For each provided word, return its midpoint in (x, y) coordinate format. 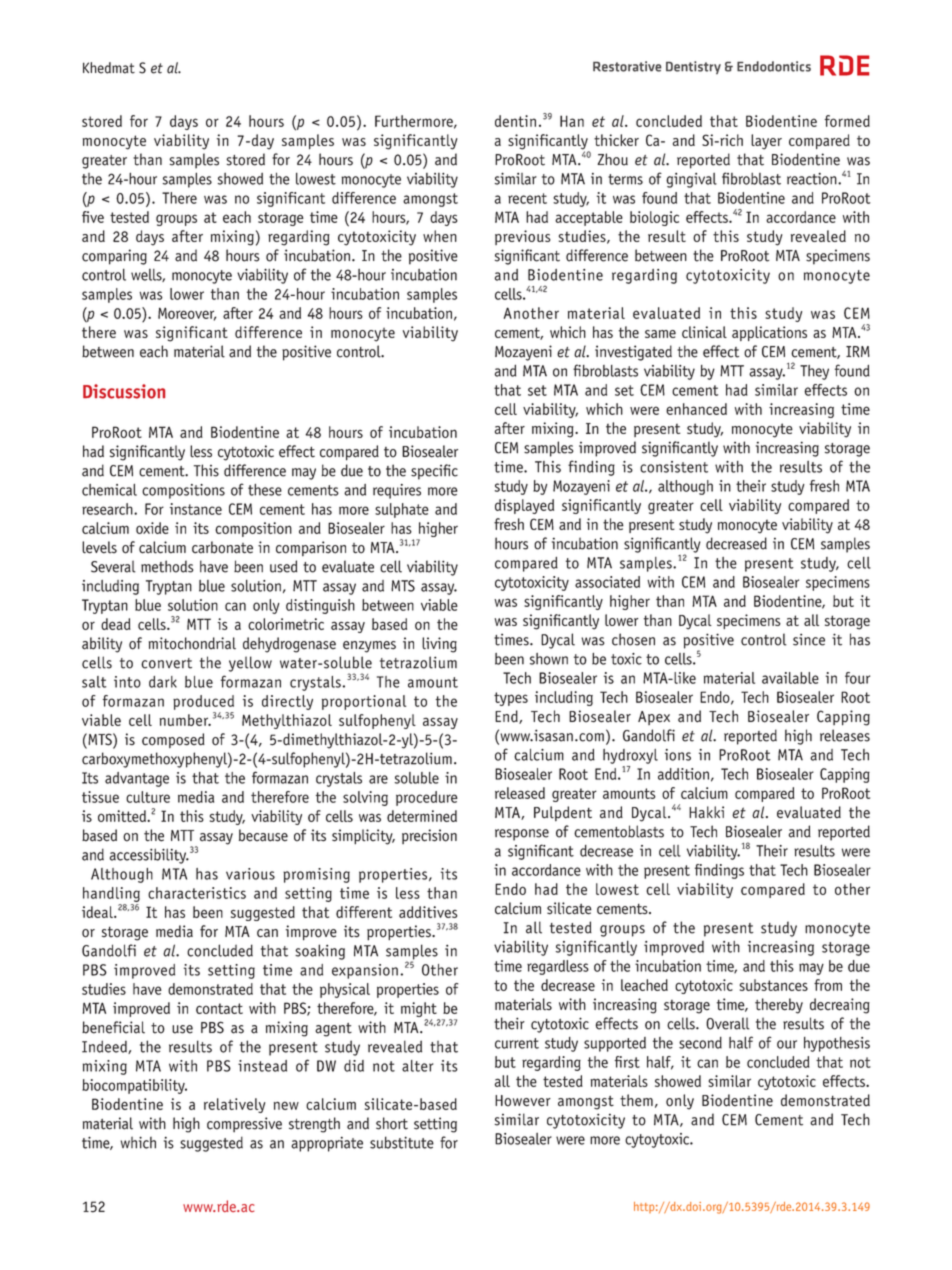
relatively (234, 1105)
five (93, 217)
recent (527, 198)
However (523, 1101)
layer (766, 142)
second (700, 1043)
